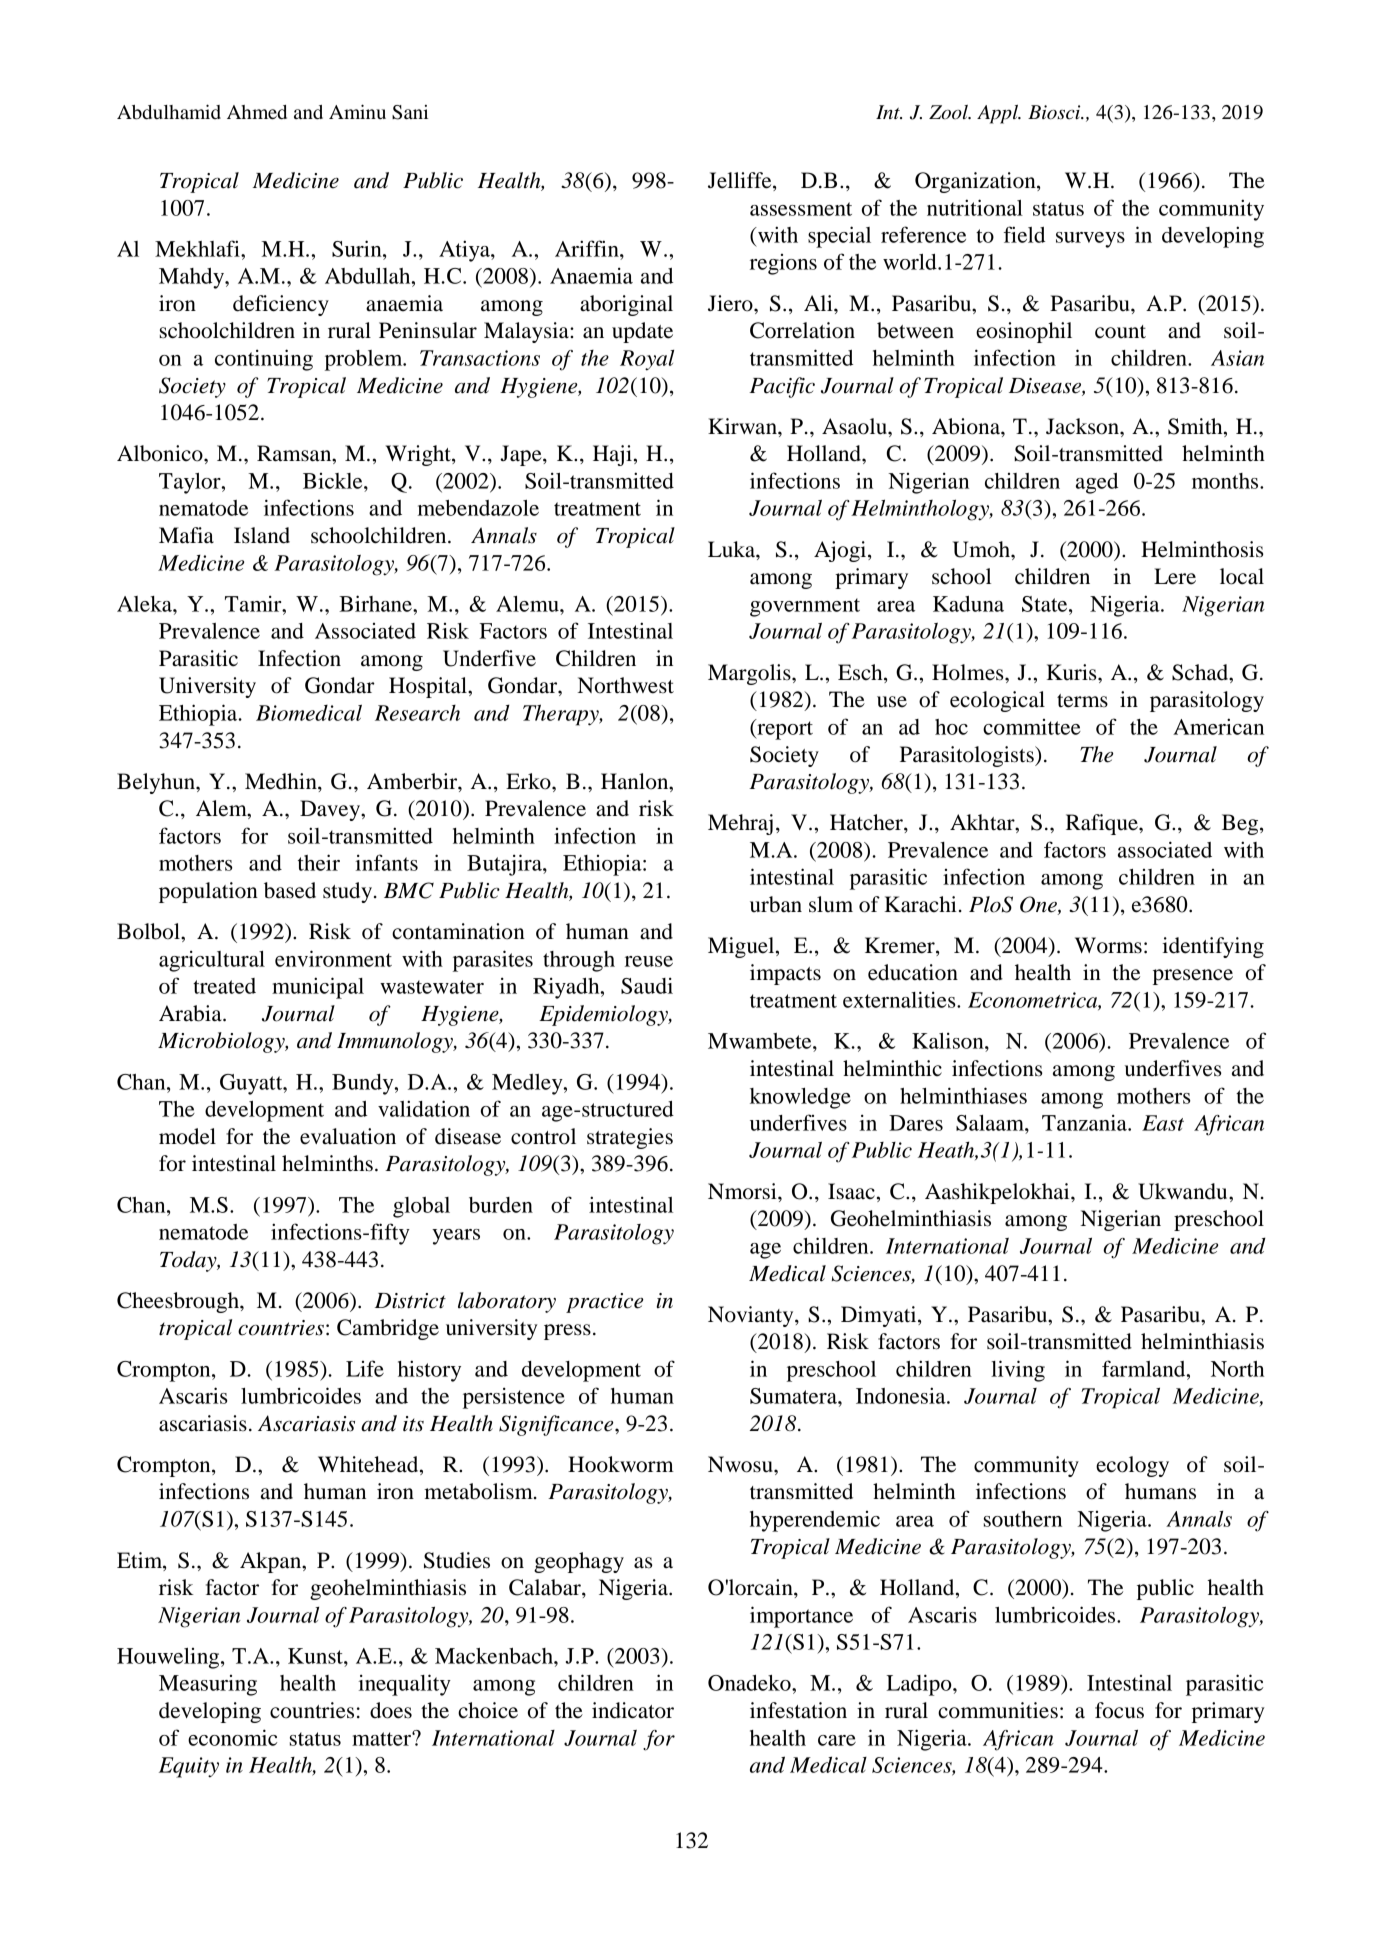 This image has height=1954, width=1382. Describe the element at coordinates (742, 947) in the image. I see `Miguel` at that location.
